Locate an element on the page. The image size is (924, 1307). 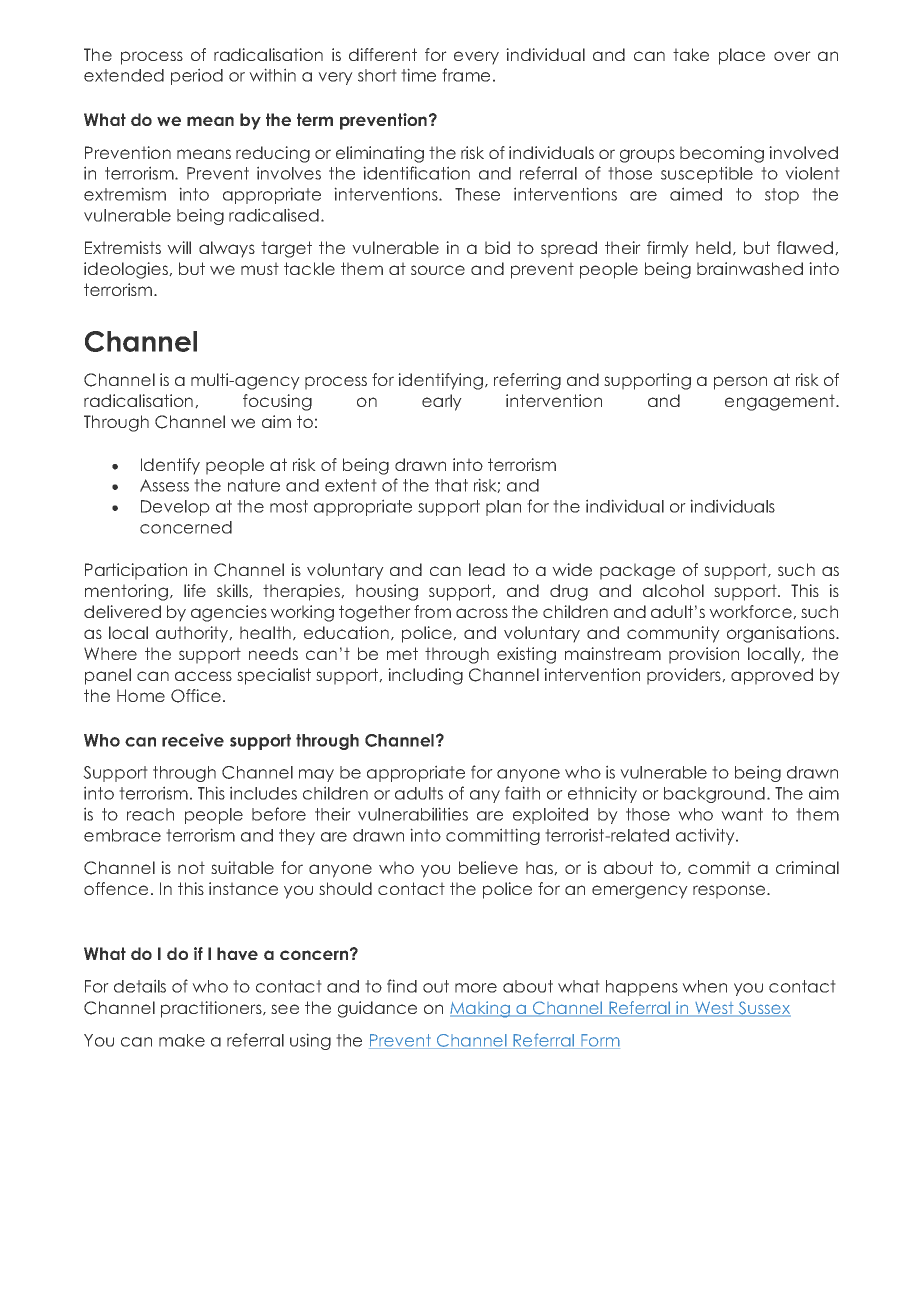
practitioners is located at coordinates (212, 1009).
